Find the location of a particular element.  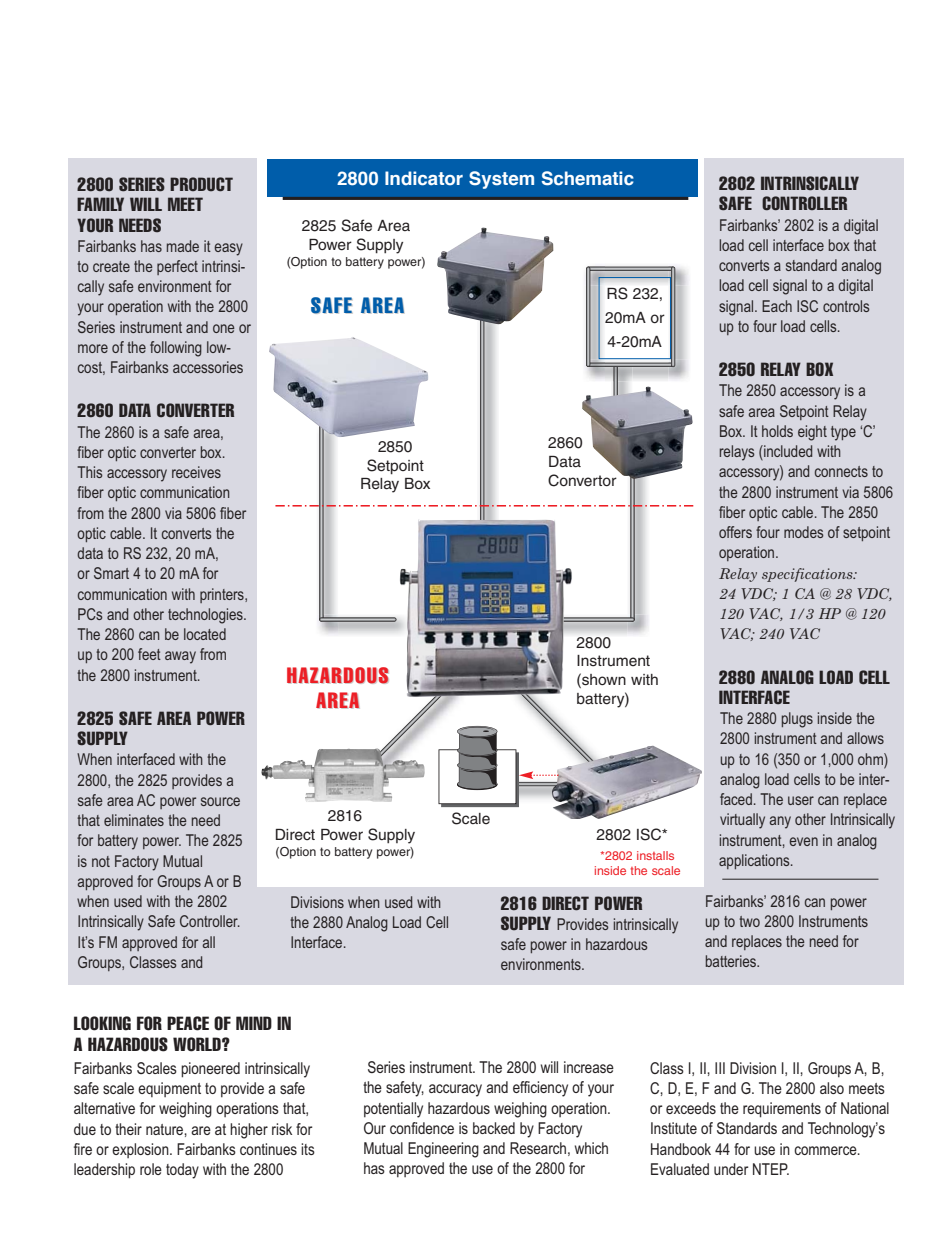

away is located at coordinates (180, 657).
